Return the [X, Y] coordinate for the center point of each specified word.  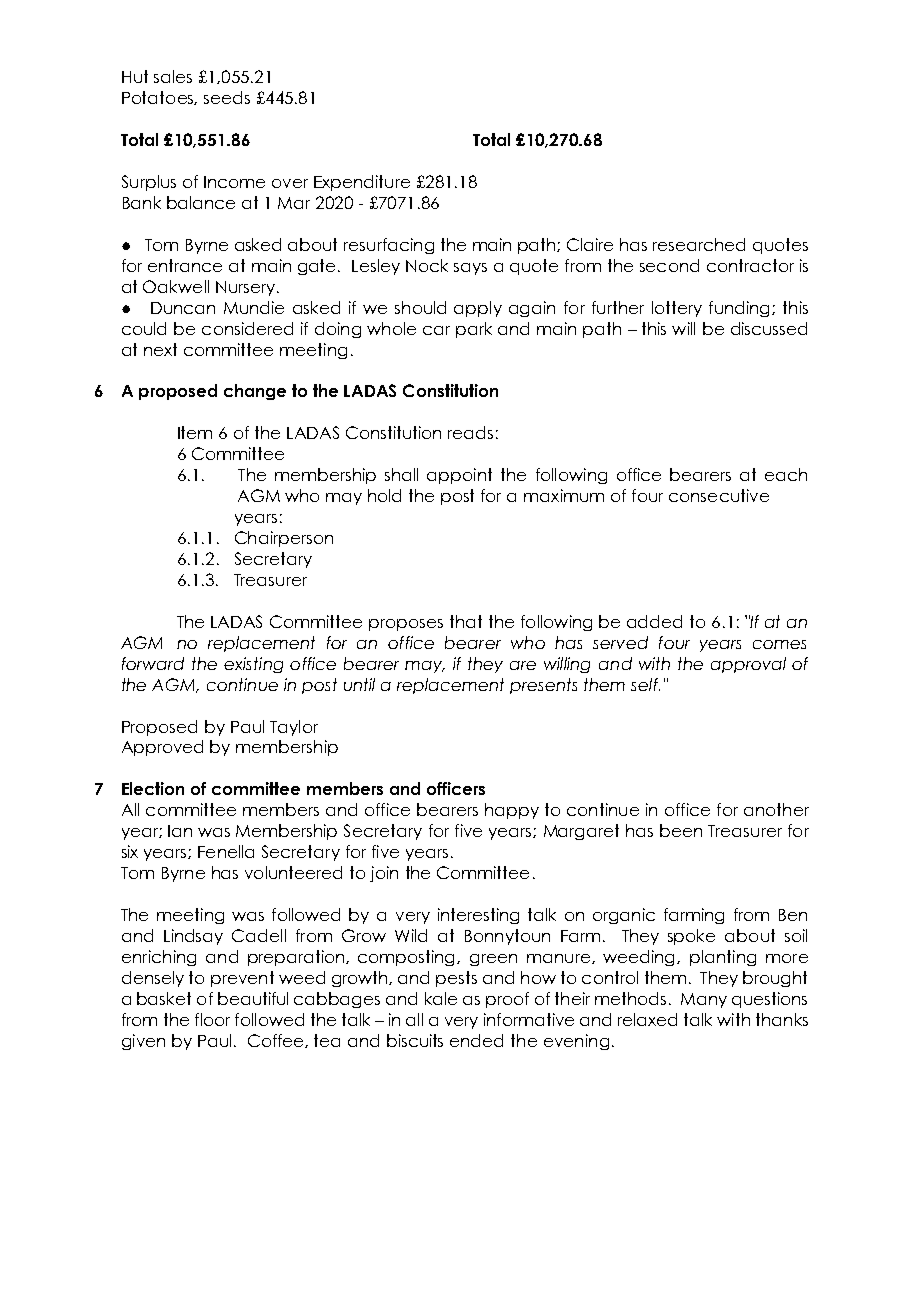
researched [699, 244]
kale [441, 998]
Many [704, 1000]
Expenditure [362, 183]
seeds [227, 97]
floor [212, 1019]
